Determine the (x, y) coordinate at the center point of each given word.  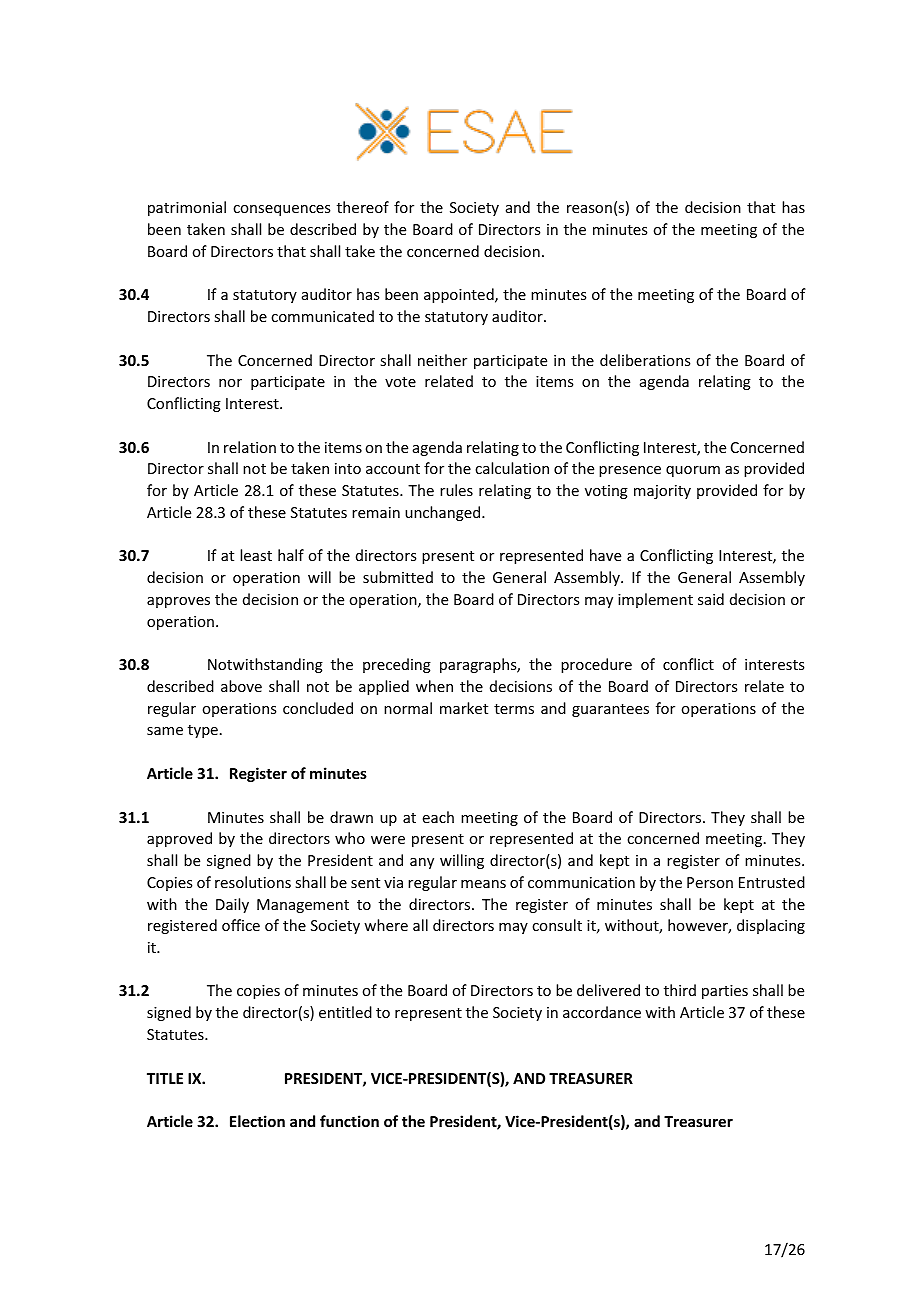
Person (710, 882)
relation (250, 447)
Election (257, 1121)
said (711, 599)
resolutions (253, 882)
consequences (281, 210)
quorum (693, 471)
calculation (512, 468)
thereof (363, 207)
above (241, 686)
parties (725, 992)
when (434, 686)
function (349, 1121)
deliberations (645, 360)
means (483, 884)
